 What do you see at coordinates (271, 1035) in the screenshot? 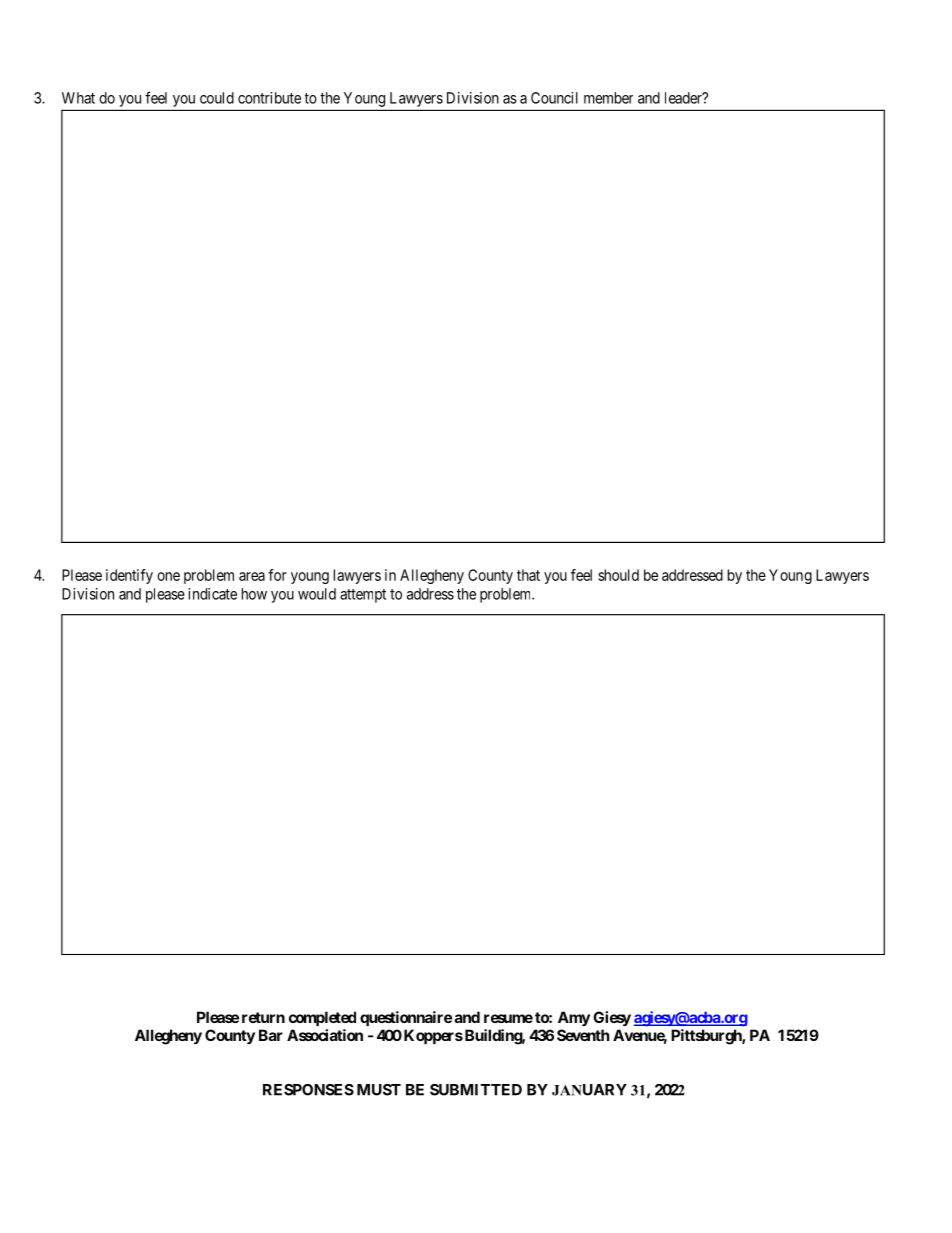
I see `Bar` at bounding box center [271, 1035].
